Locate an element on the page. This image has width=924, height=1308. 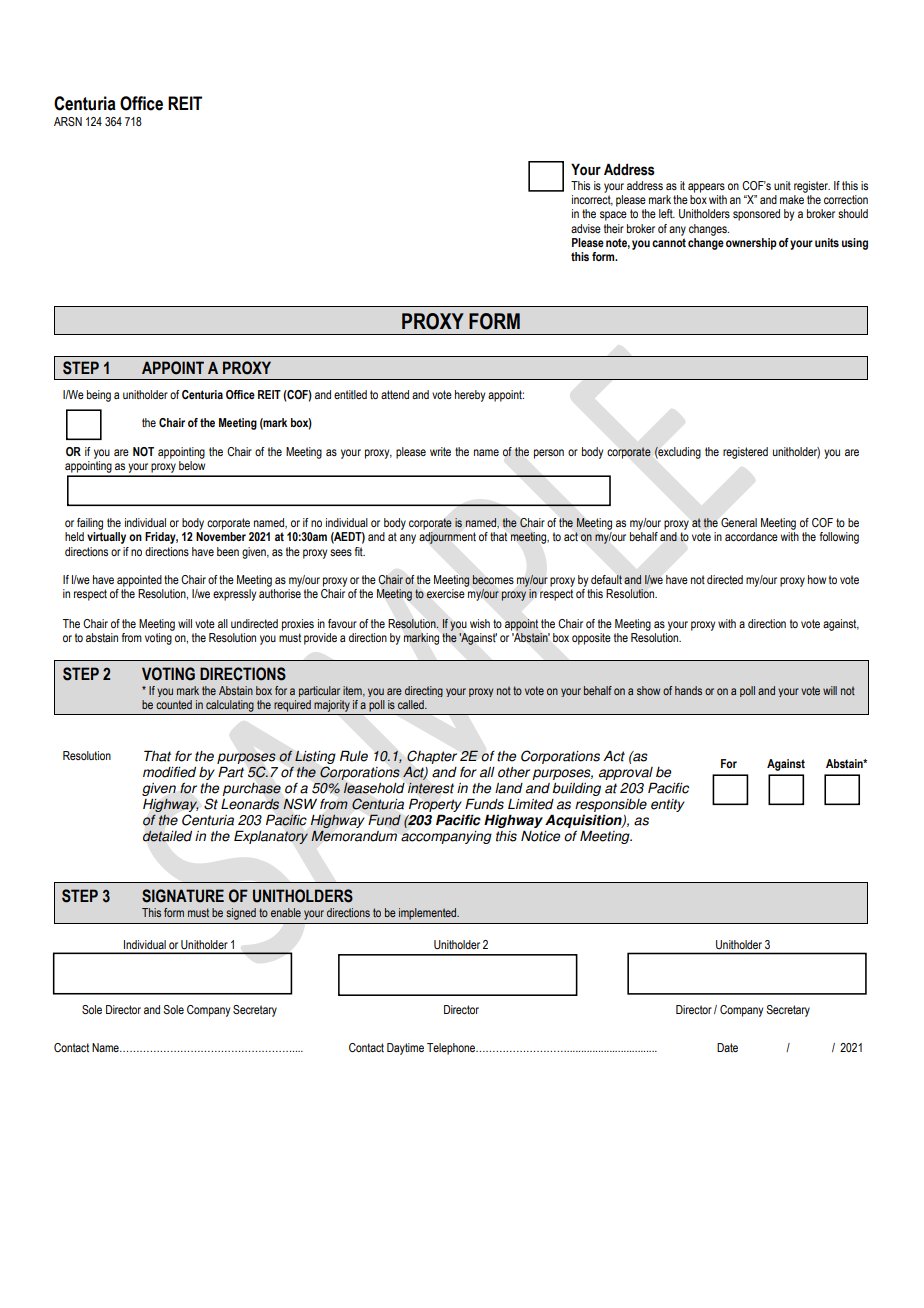
Telephone is located at coordinates (452, 1049).
